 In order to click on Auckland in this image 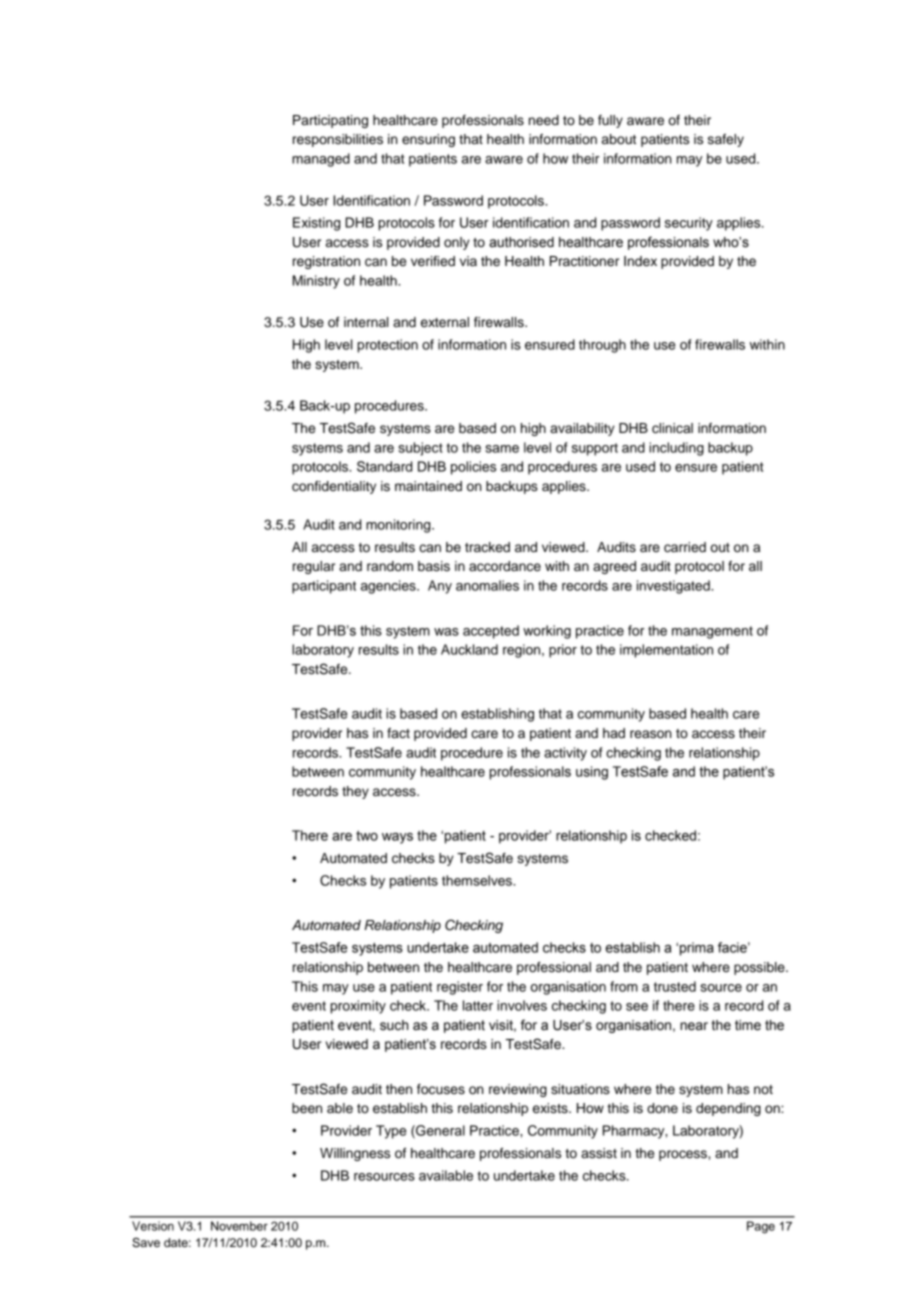, I will do `click(469, 649)`.
